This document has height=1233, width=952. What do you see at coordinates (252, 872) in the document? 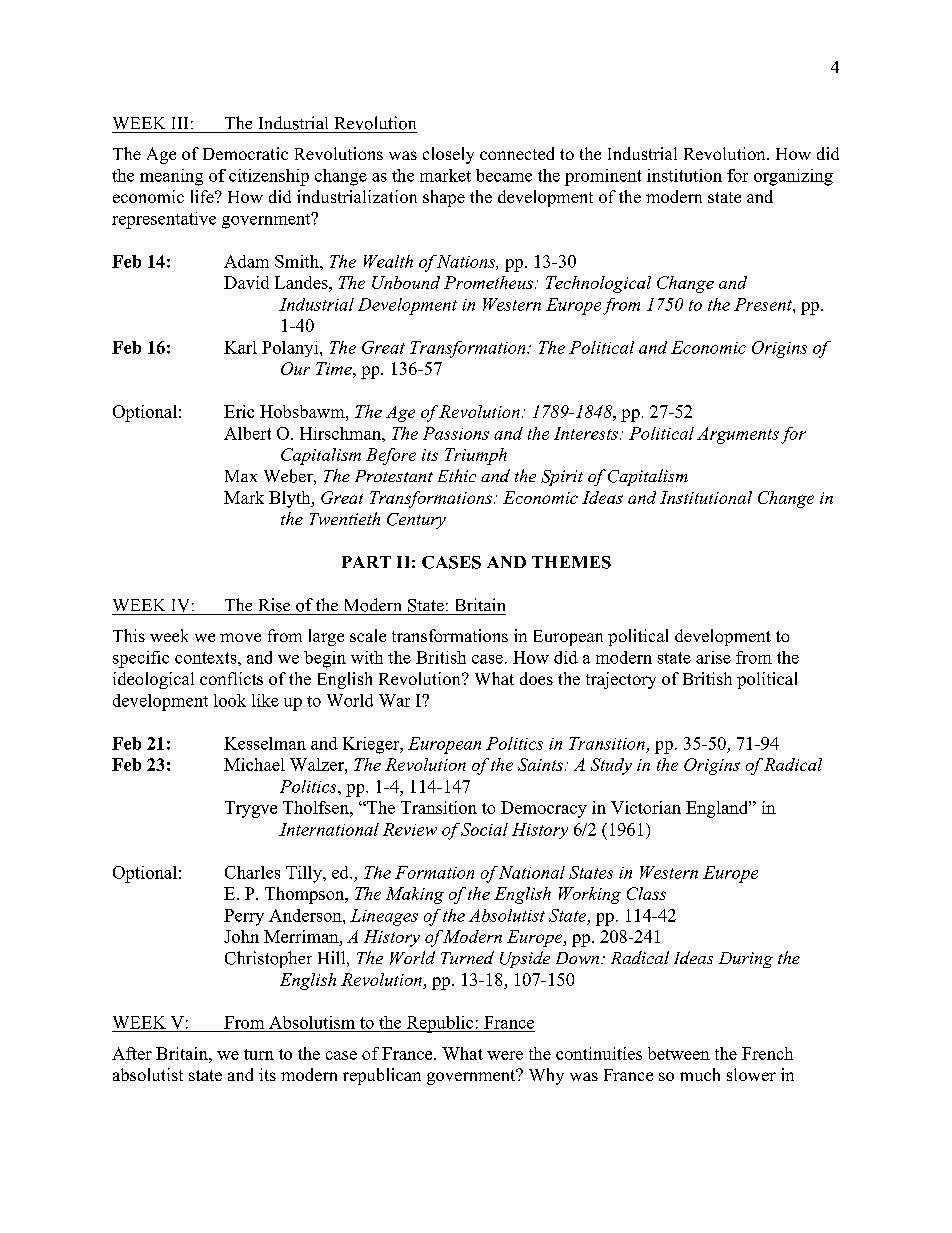
I see `Charles` at bounding box center [252, 872].
